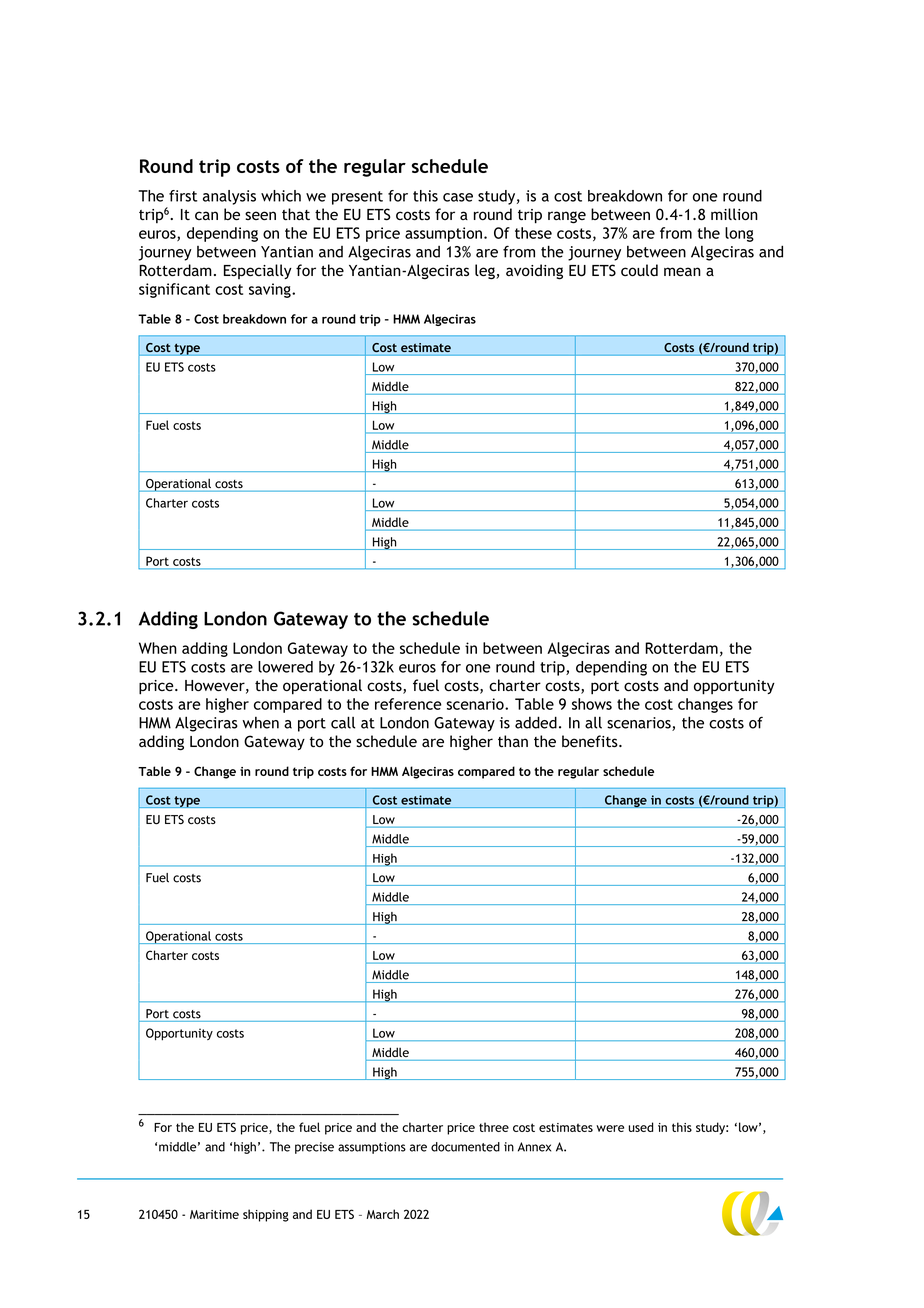 The height and width of the screenshot is (1308, 924). What do you see at coordinates (458, 197) in the screenshot?
I see `case` at bounding box center [458, 197].
